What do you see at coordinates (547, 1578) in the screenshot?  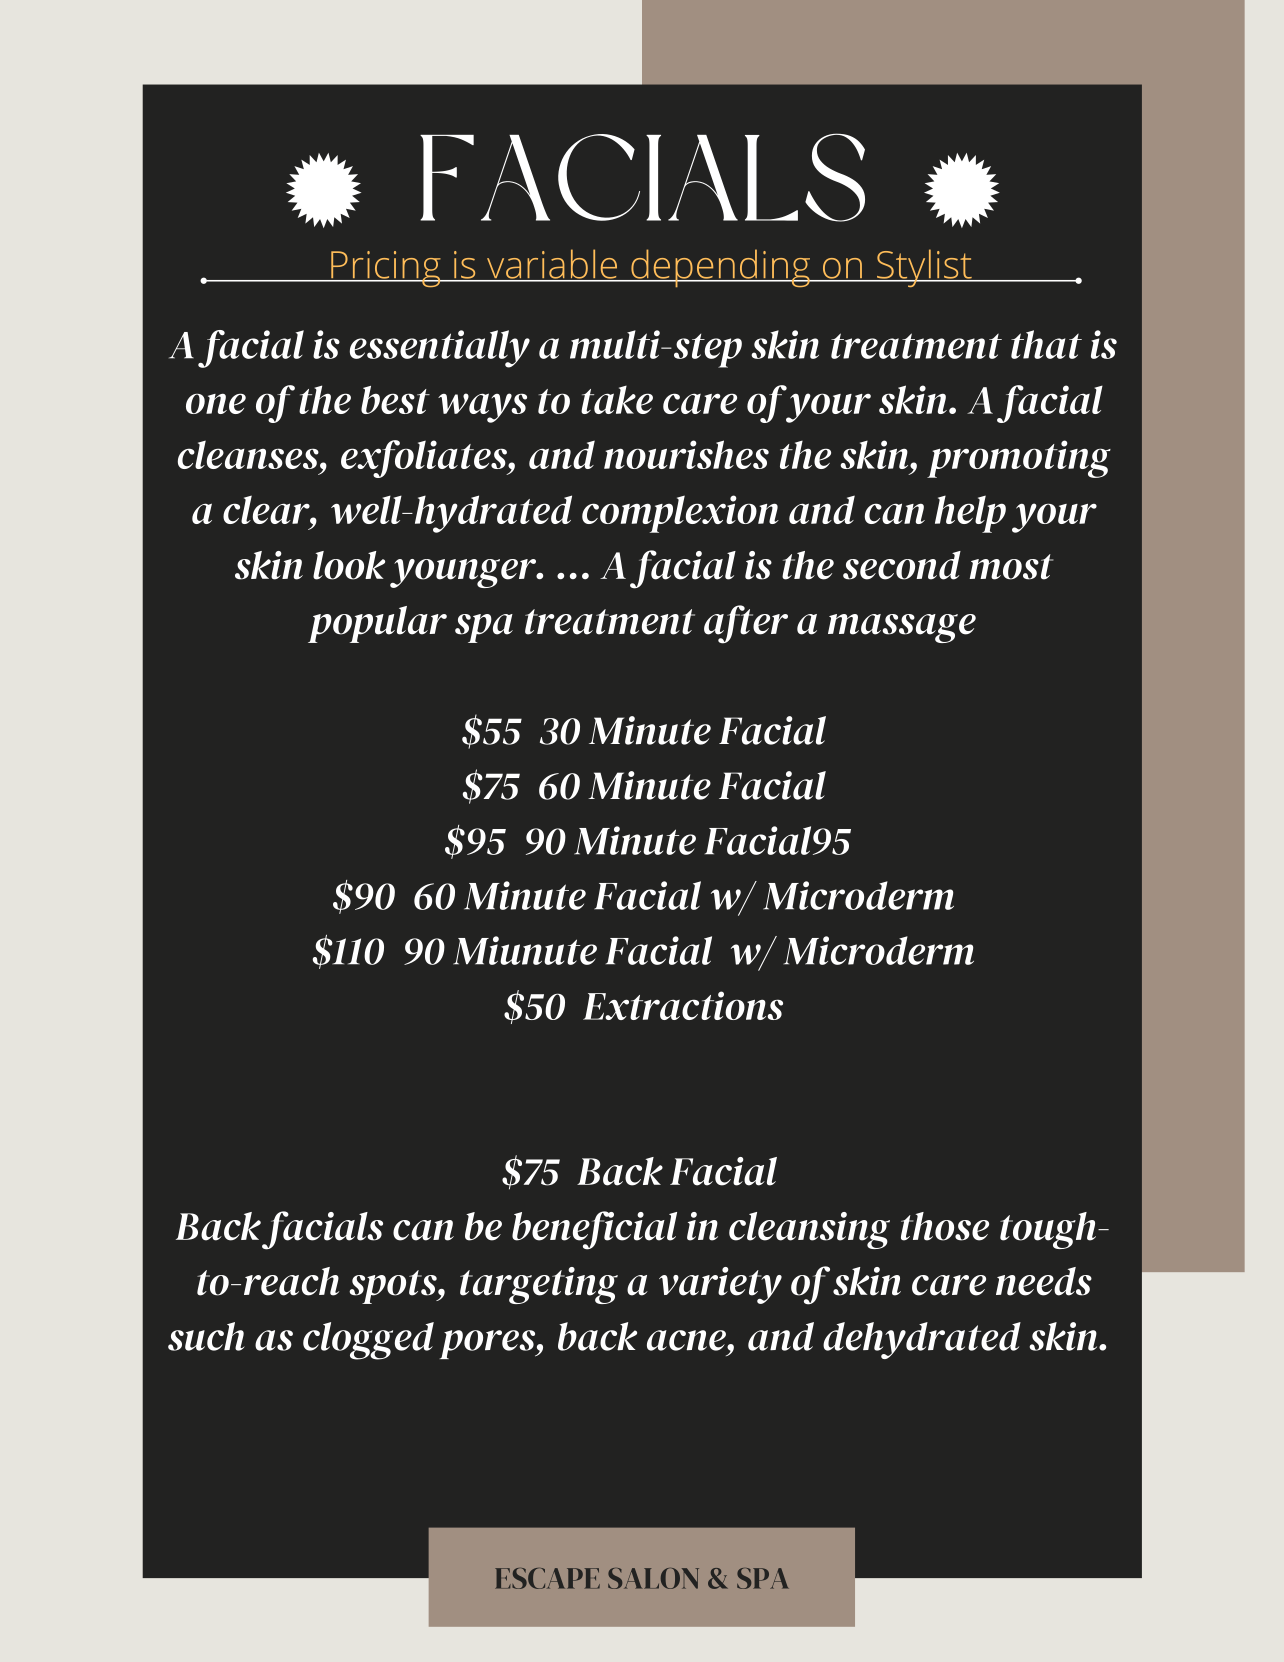 I see `ESCAPE` at bounding box center [547, 1578].
